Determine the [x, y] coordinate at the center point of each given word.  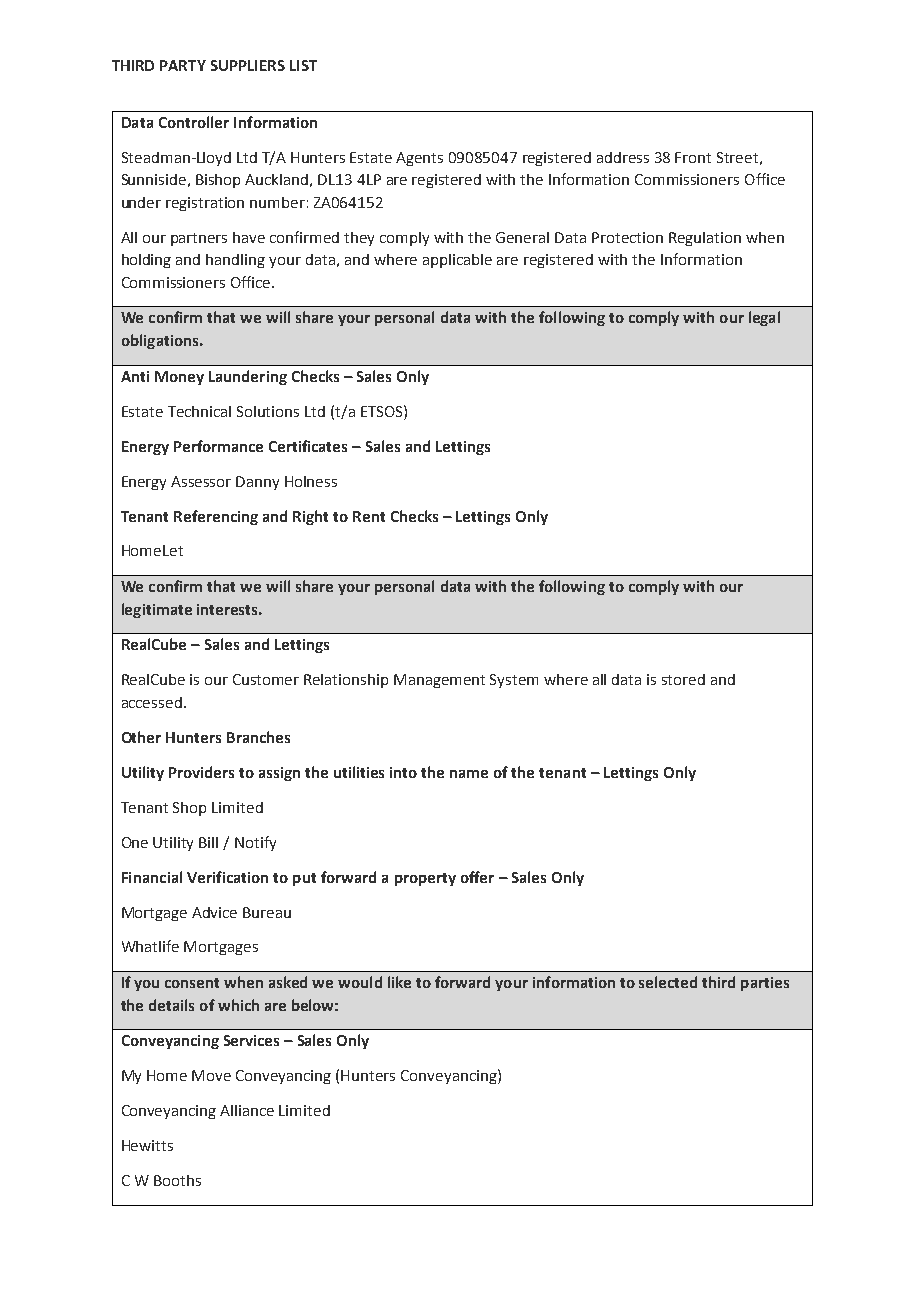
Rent [369, 516]
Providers [201, 772]
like [399, 982]
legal [764, 318]
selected [668, 982]
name [469, 774]
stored [683, 679]
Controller [194, 122]
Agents [419, 159]
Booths [177, 1180]
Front [693, 157]
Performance [218, 446]
